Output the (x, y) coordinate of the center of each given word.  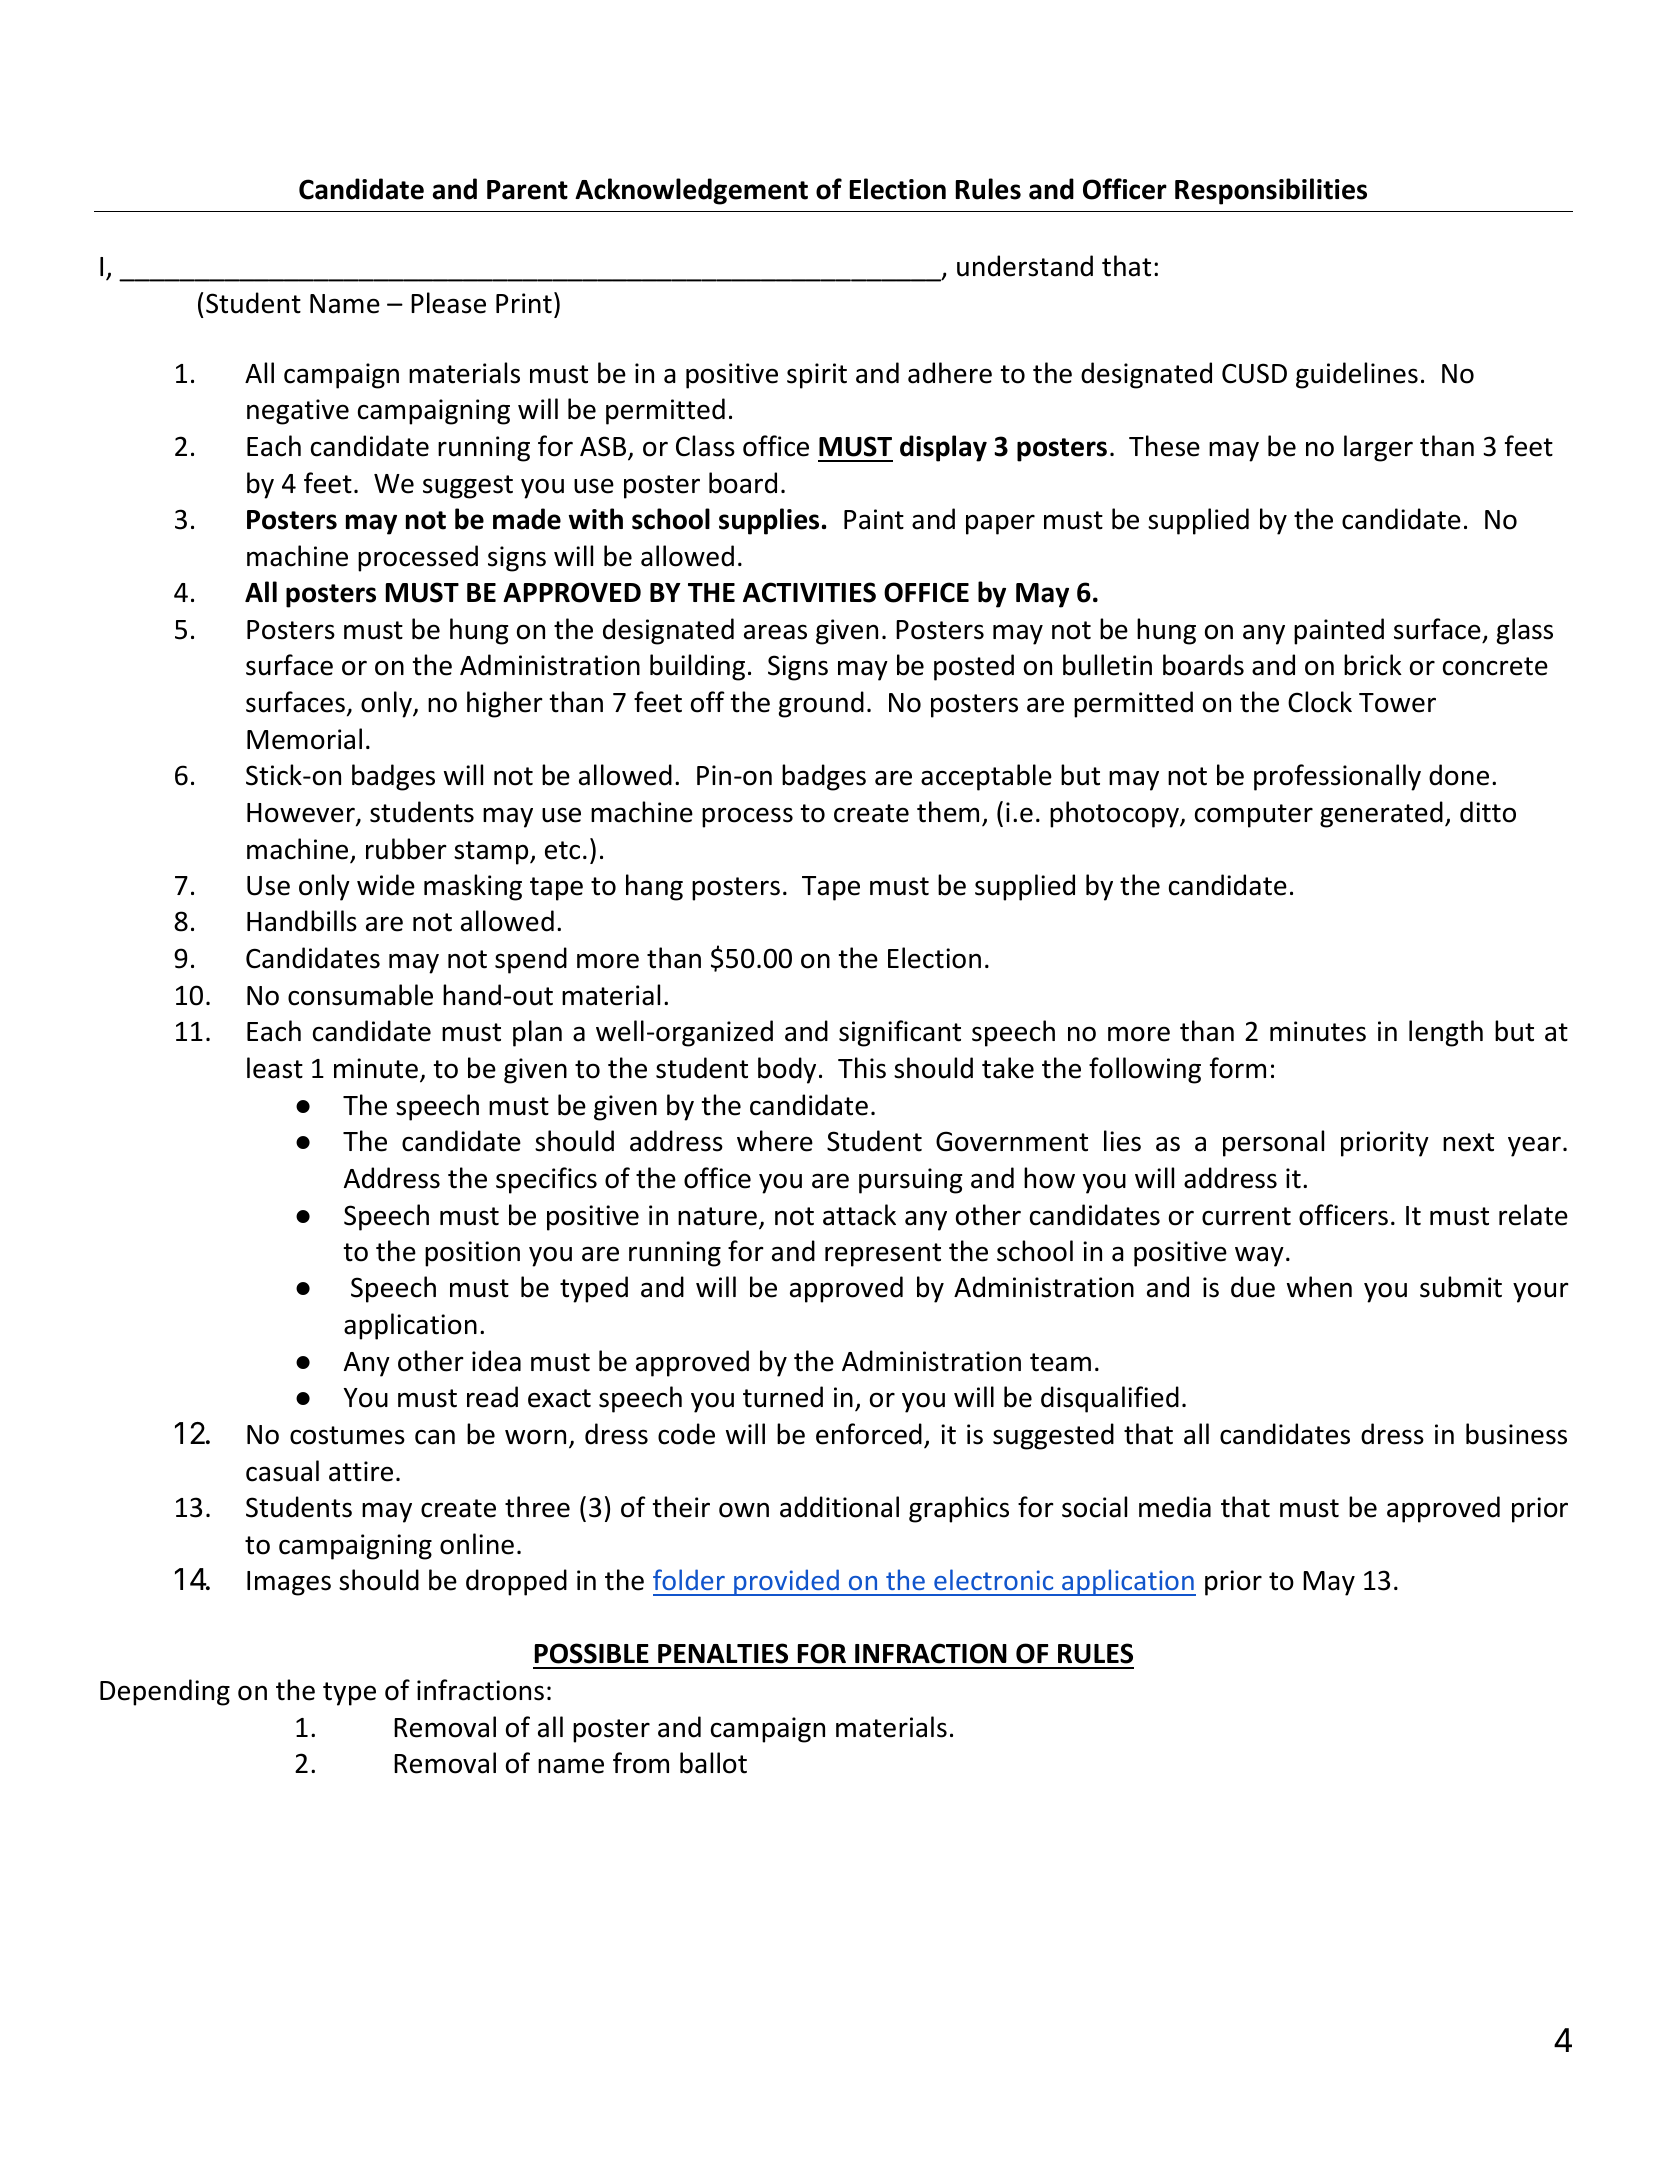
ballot (713, 1763)
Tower (1397, 703)
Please (448, 303)
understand (1025, 266)
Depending (165, 1692)
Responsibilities (1271, 191)
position (472, 1254)
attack (859, 1215)
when (1319, 1287)
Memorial (304, 739)
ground (821, 704)
